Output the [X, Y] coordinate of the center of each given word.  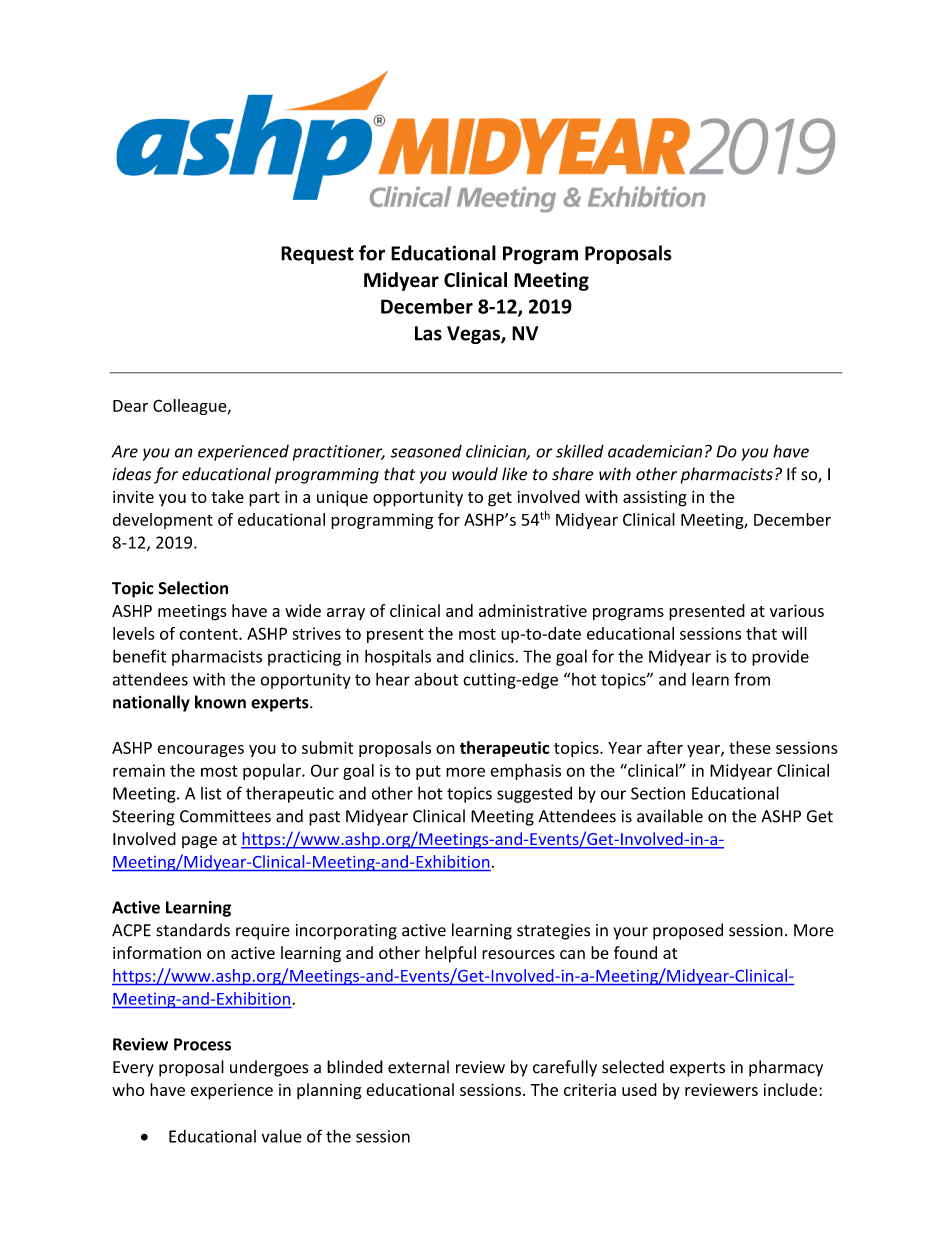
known [220, 702]
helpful [450, 954]
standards [193, 930]
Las [428, 333]
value [282, 1136]
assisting [655, 499]
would [475, 474]
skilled [580, 451]
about [436, 679]
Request [317, 255]
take [227, 496]
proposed [688, 931]
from [752, 679]
